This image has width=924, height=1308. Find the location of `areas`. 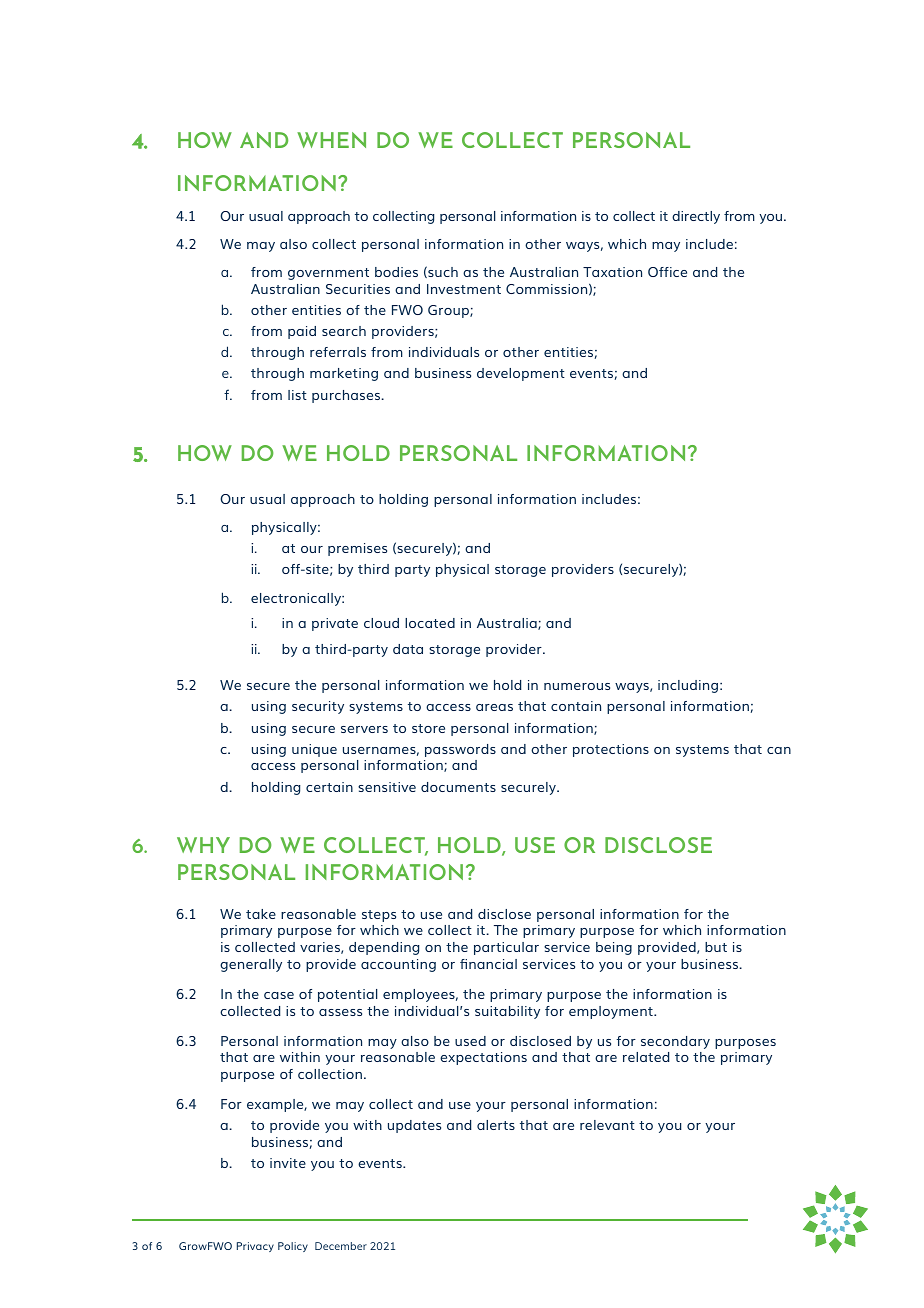

areas is located at coordinates (494, 707).
